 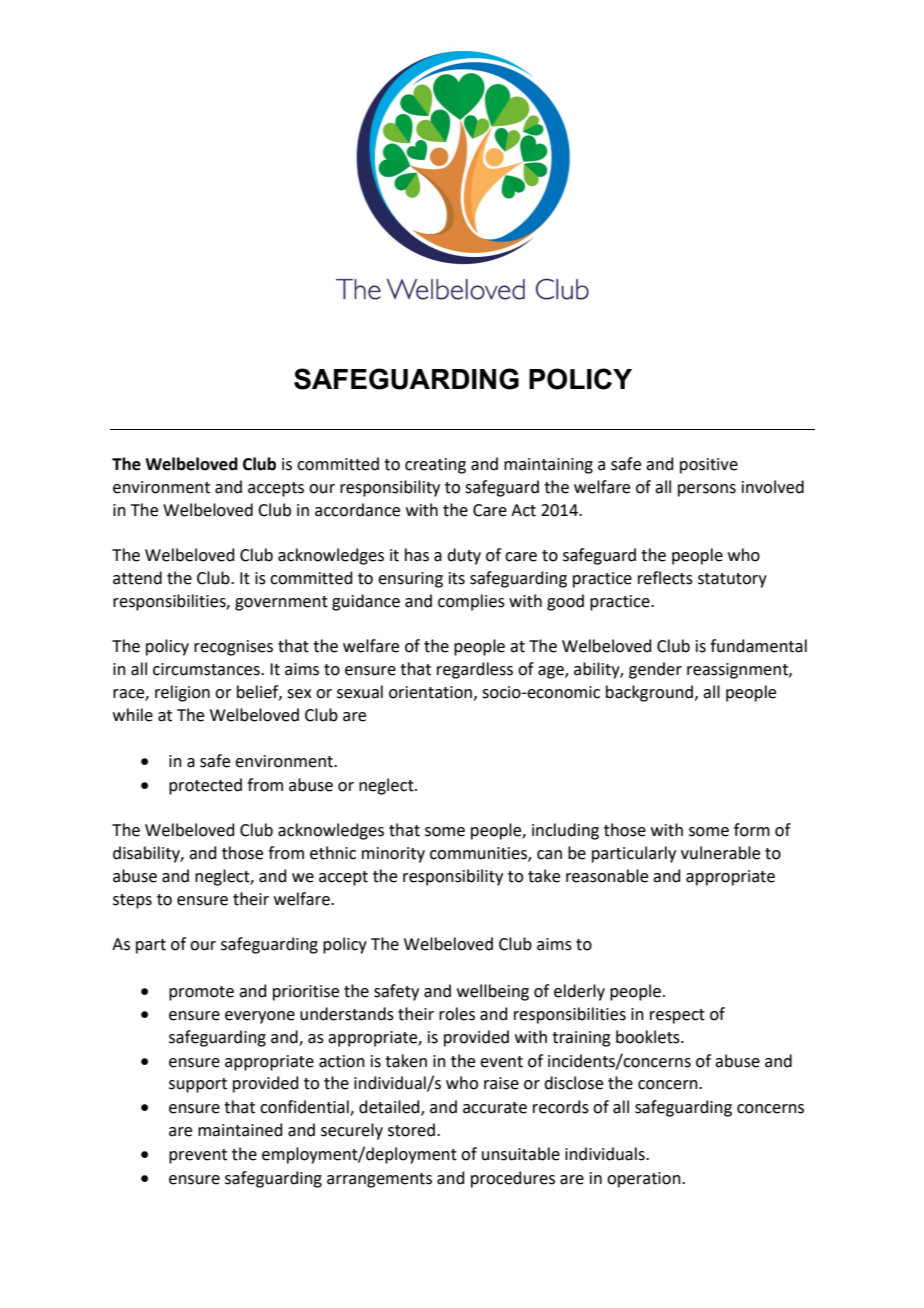 What do you see at coordinates (435, 466) in the image?
I see `creating` at bounding box center [435, 466].
